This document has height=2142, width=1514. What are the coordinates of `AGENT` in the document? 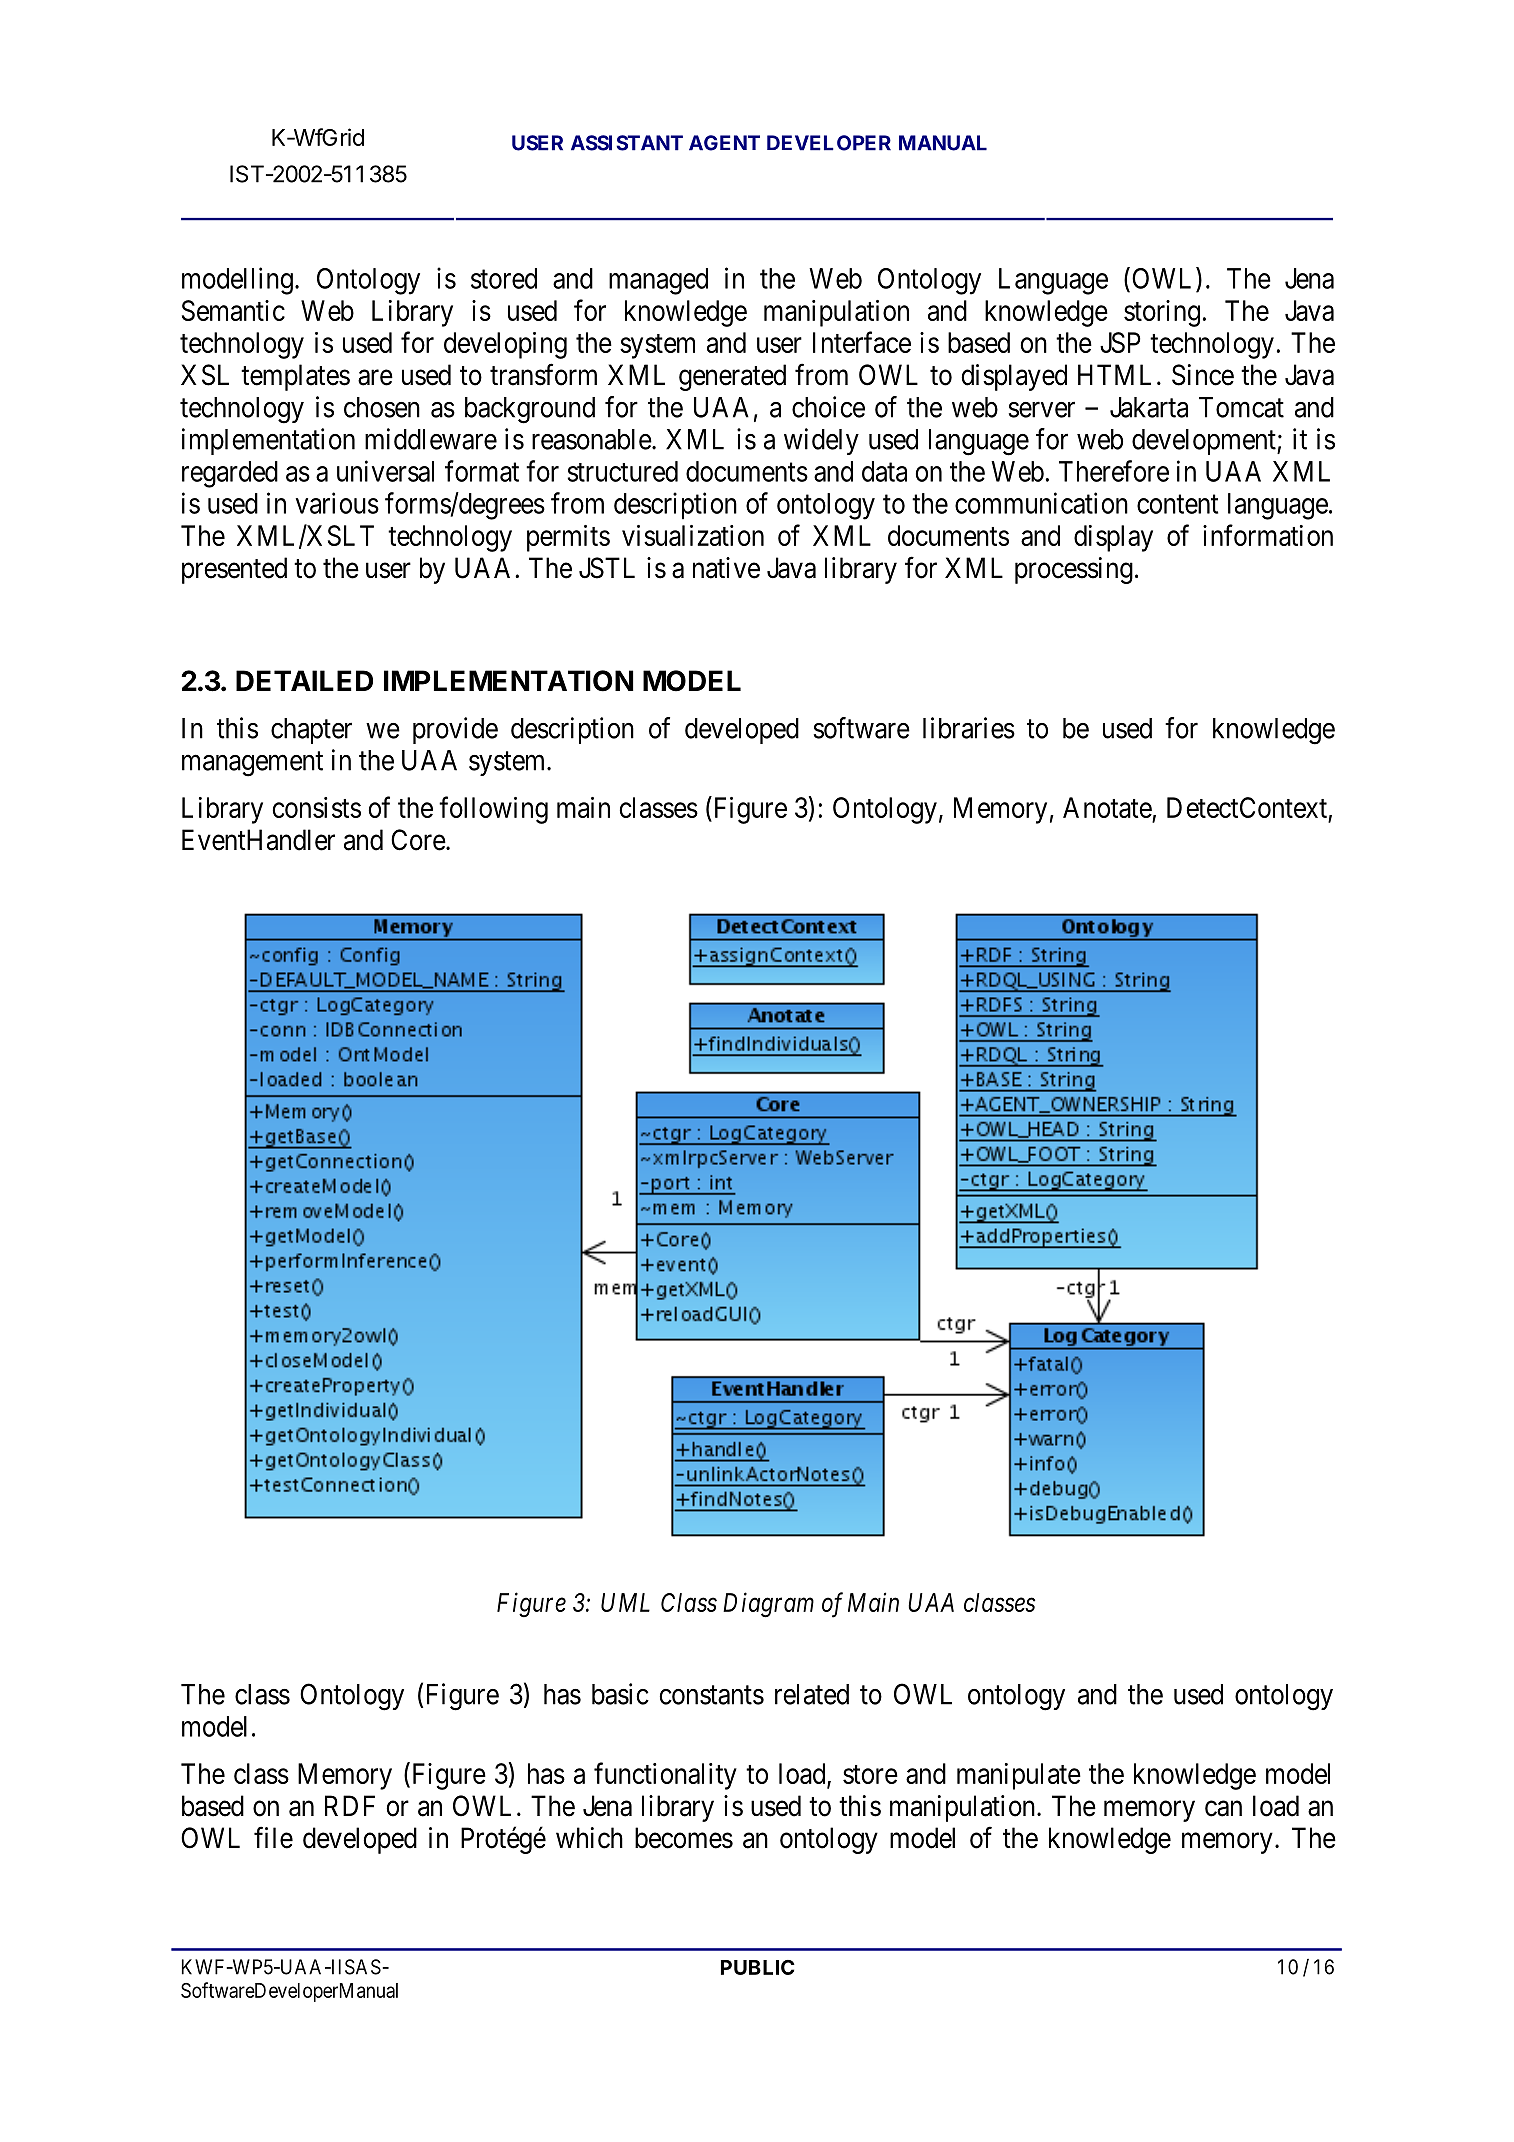 It's located at (724, 143).
